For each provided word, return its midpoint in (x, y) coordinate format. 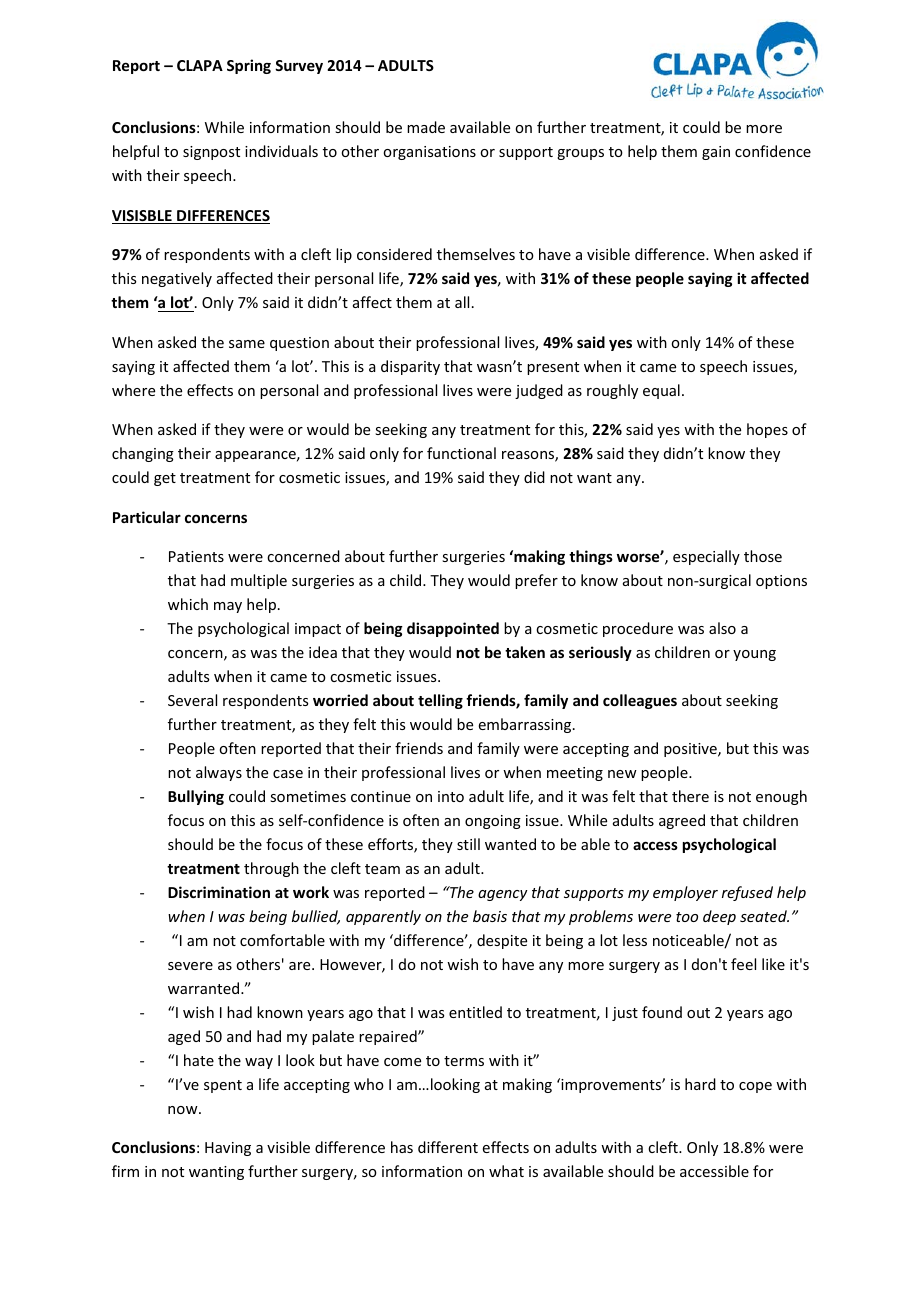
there (690, 796)
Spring (249, 66)
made (426, 127)
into (451, 796)
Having (228, 1149)
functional (461, 453)
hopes (767, 430)
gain (716, 153)
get (165, 479)
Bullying (196, 797)
